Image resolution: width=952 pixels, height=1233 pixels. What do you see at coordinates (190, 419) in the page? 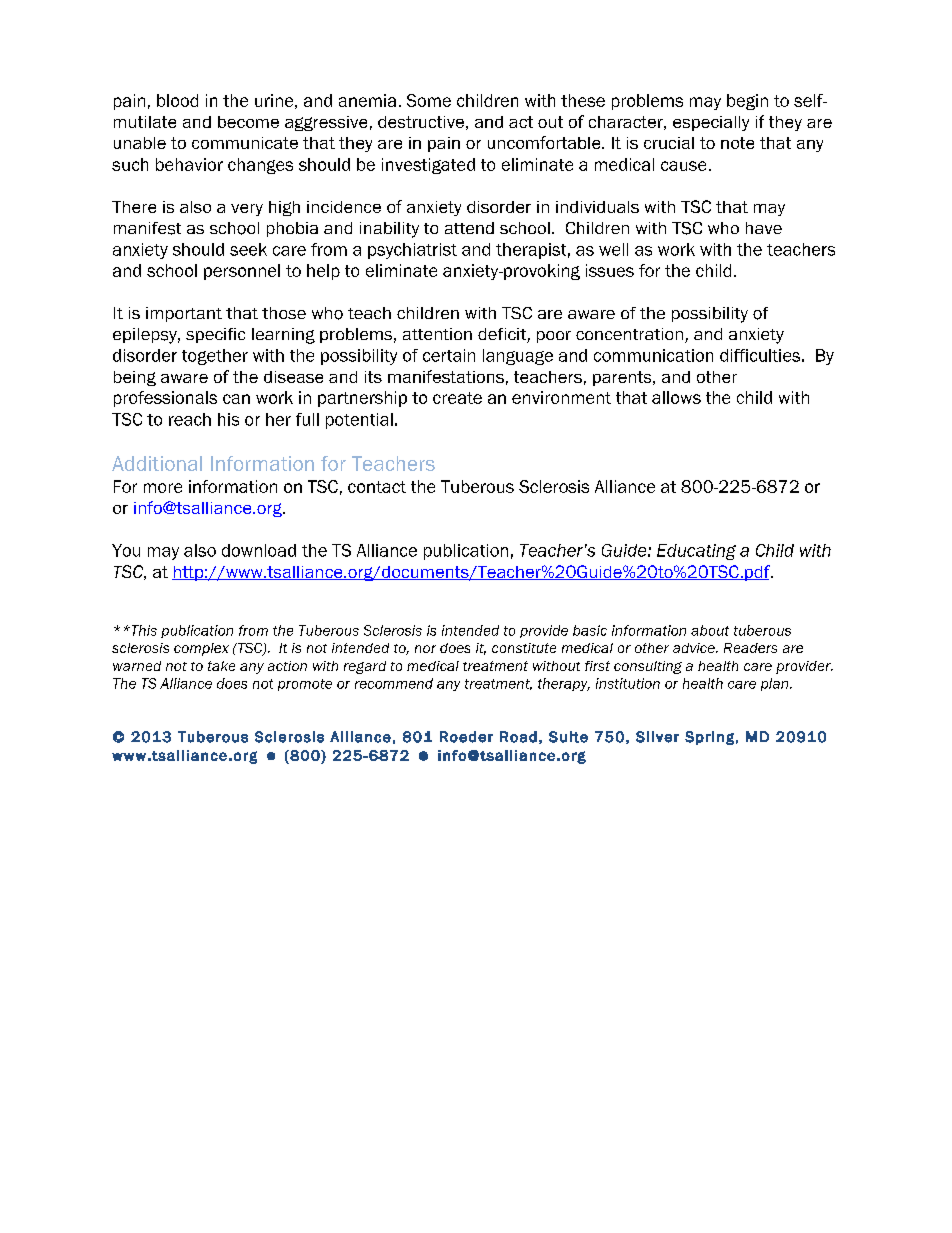
I see `reach` at bounding box center [190, 419].
